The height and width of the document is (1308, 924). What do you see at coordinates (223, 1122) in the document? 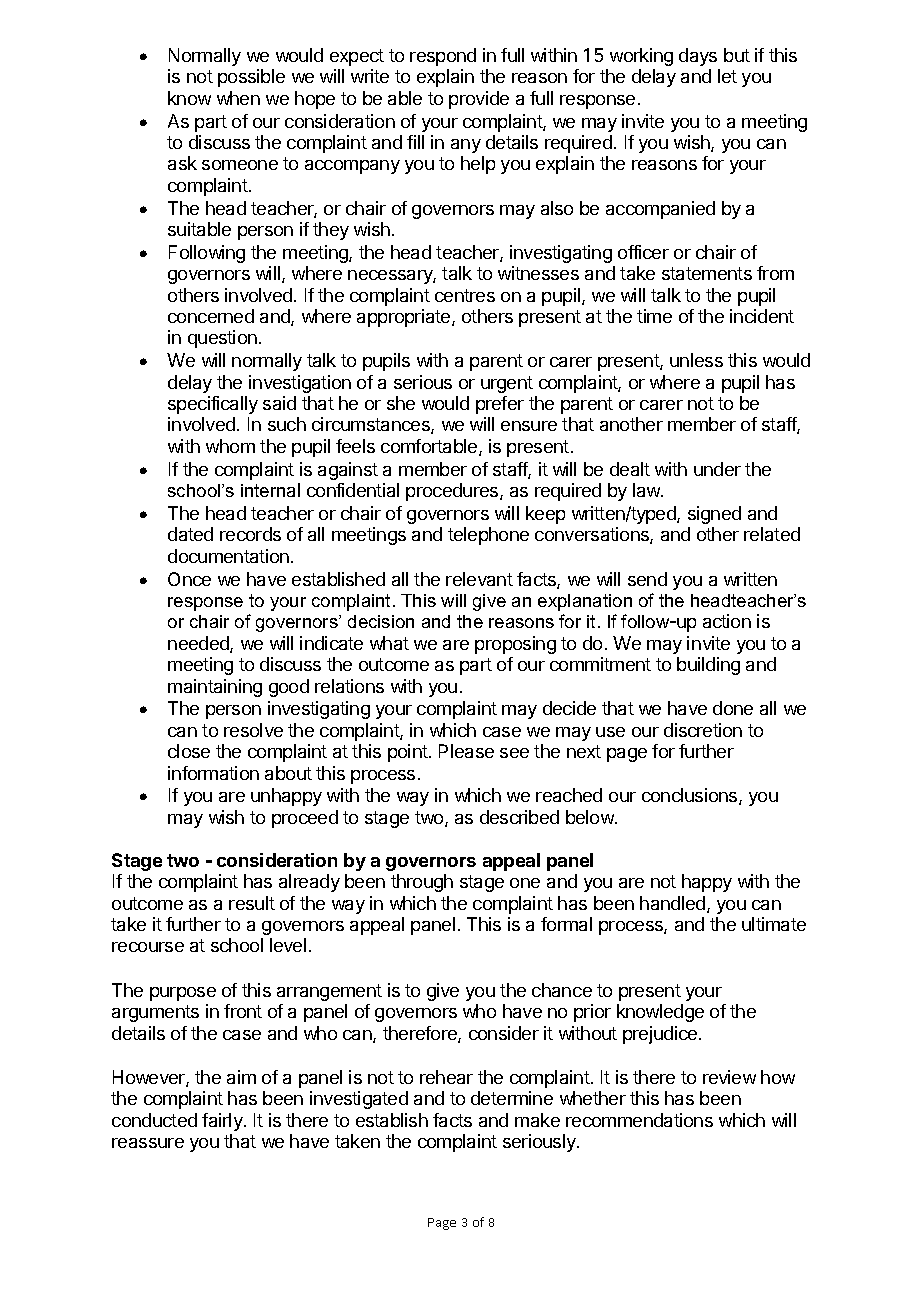
I see `fairly` at bounding box center [223, 1122].
